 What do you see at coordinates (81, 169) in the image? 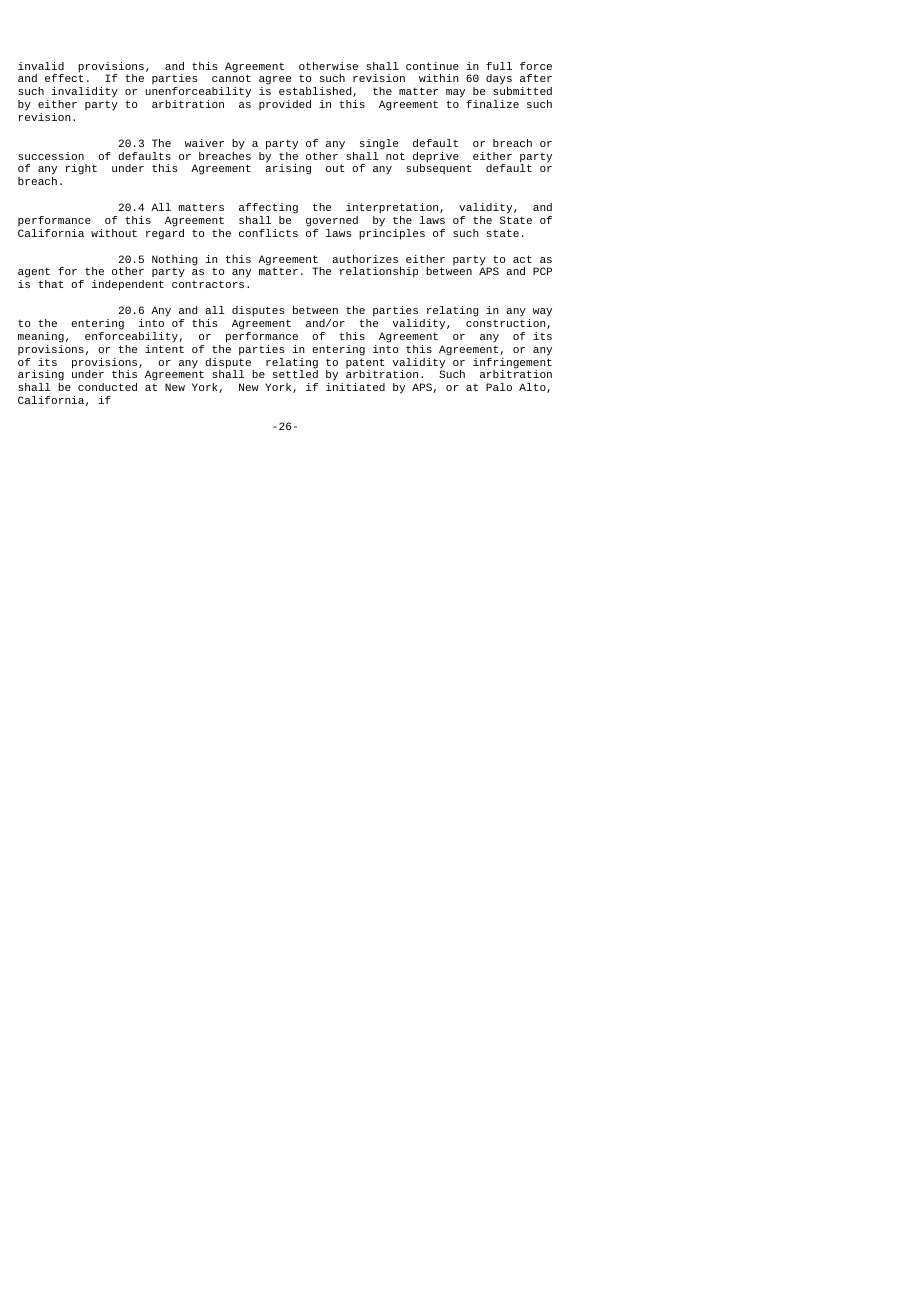
I see `right` at bounding box center [81, 169].
